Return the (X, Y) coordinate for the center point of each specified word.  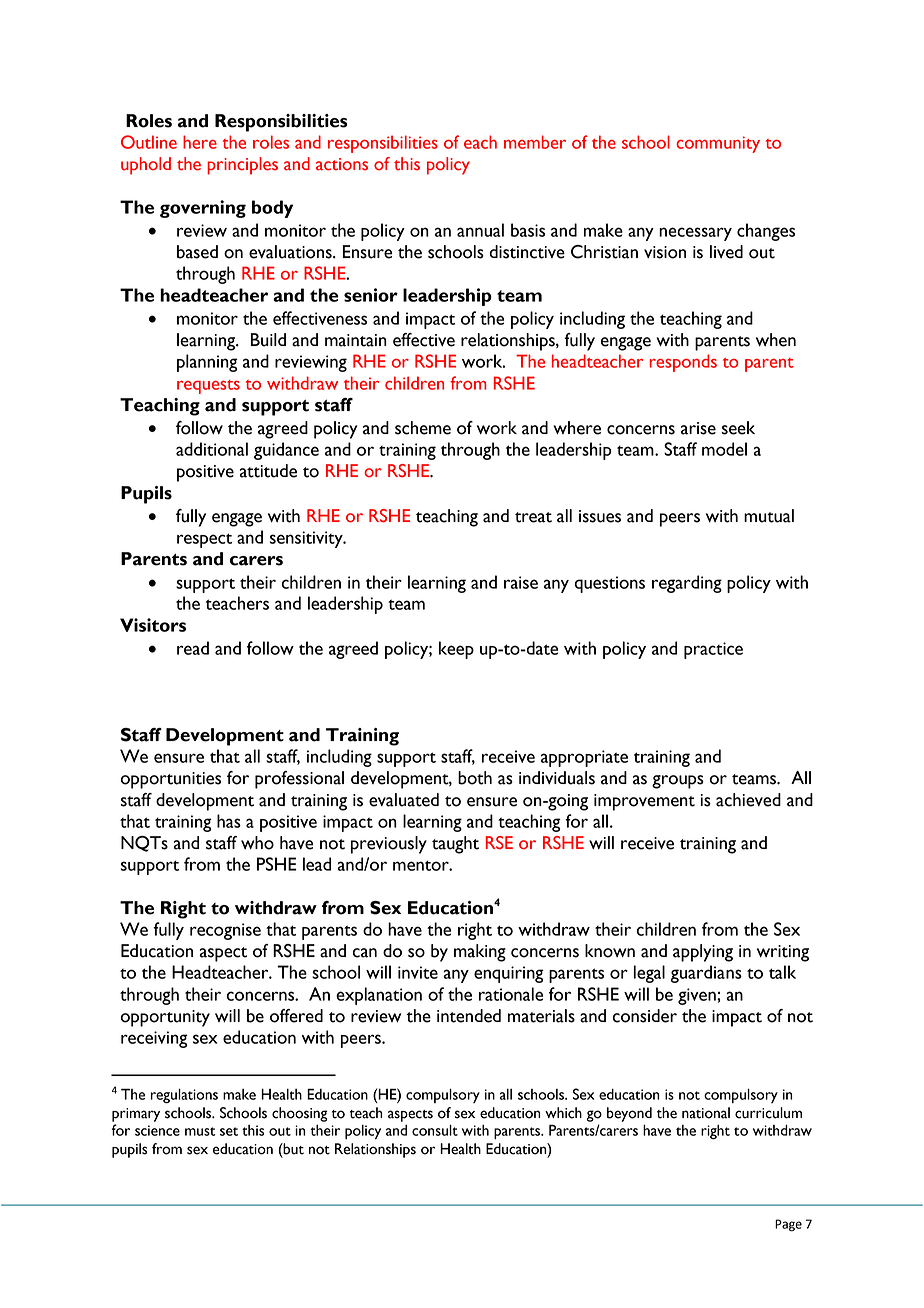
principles (242, 166)
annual (480, 230)
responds (683, 363)
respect (204, 540)
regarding (687, 584)
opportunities (171, 780)
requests (208, 387)
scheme (423, 428)
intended (469, 1016)
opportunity (165, 1018)
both (475, 778)
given (698, 996)
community (718, 144)
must (200, 1131)
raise (521, 582)
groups (678, 782)
